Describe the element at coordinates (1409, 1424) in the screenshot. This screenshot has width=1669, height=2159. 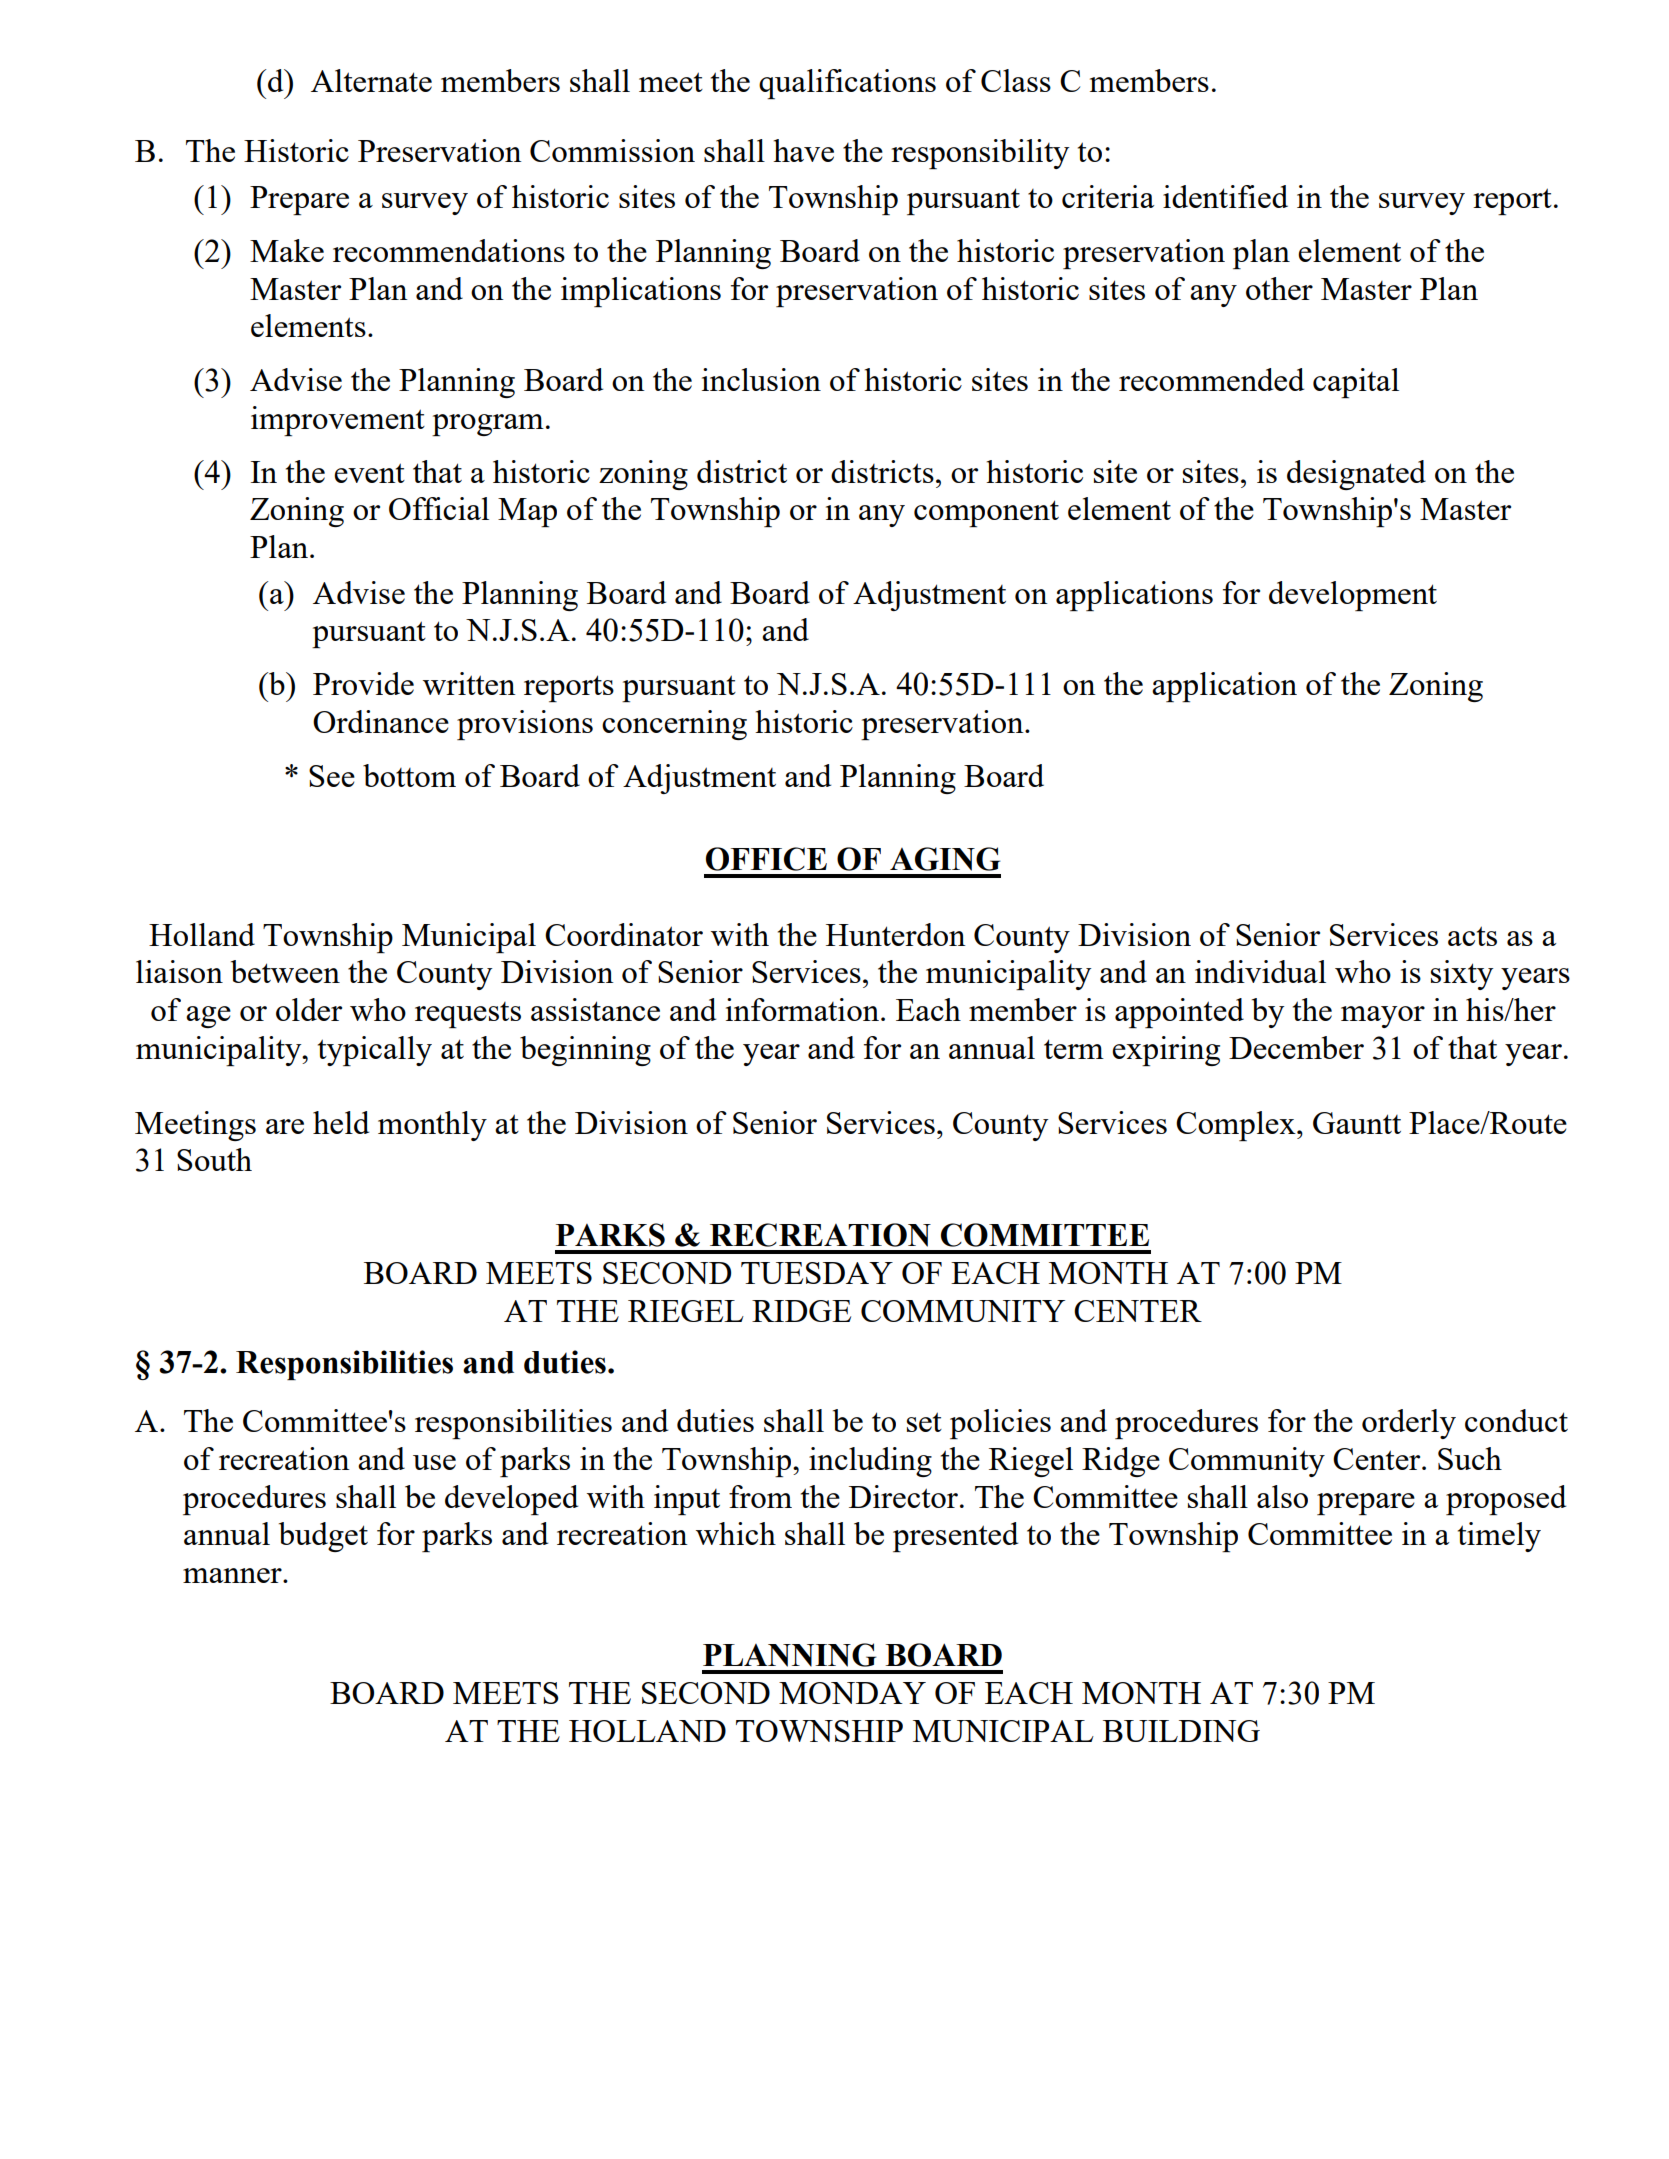
I see `orderly` at that location.
